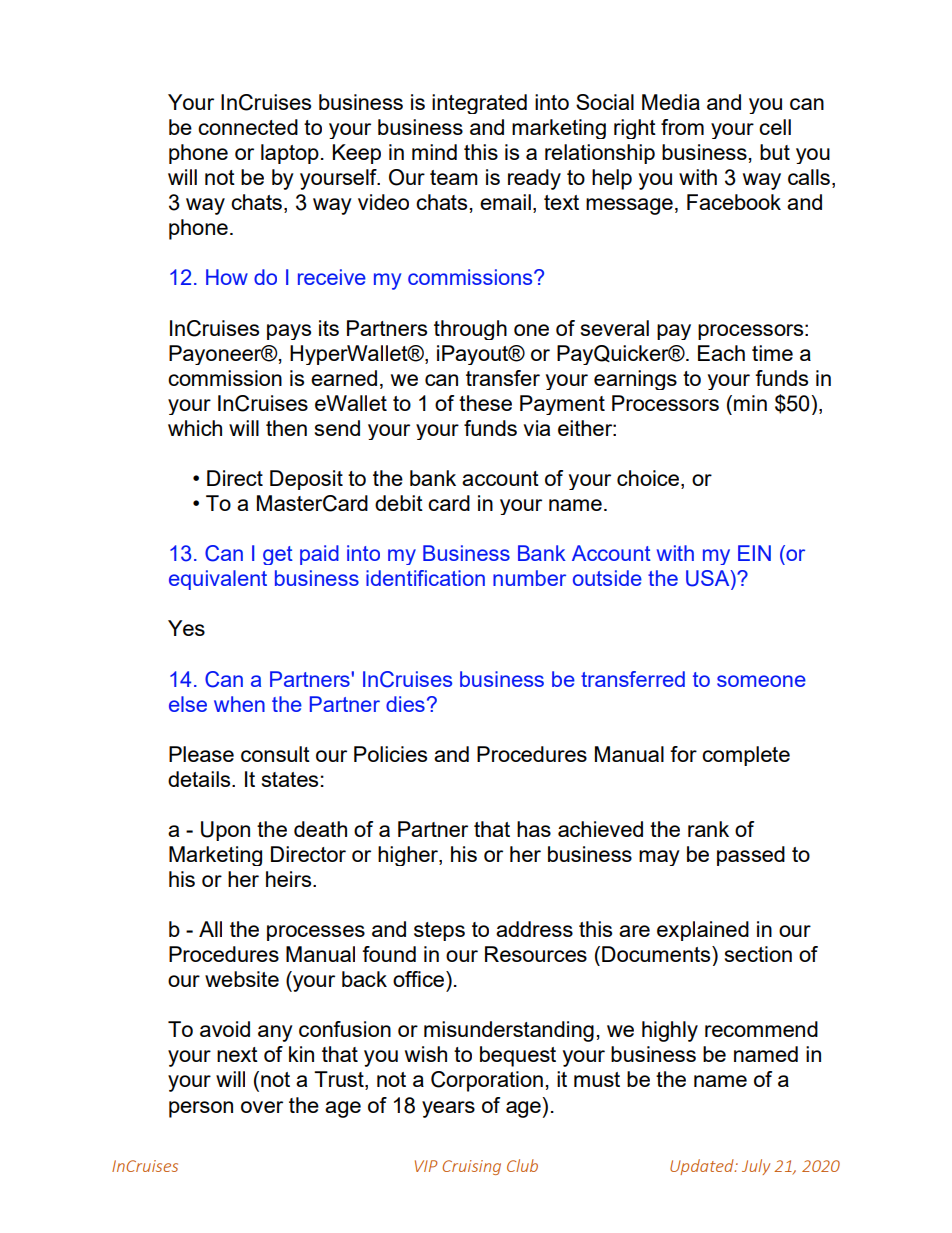  Describe the element at coordinates (186, 628) in the screenshot. I see `Yes` at that location.
